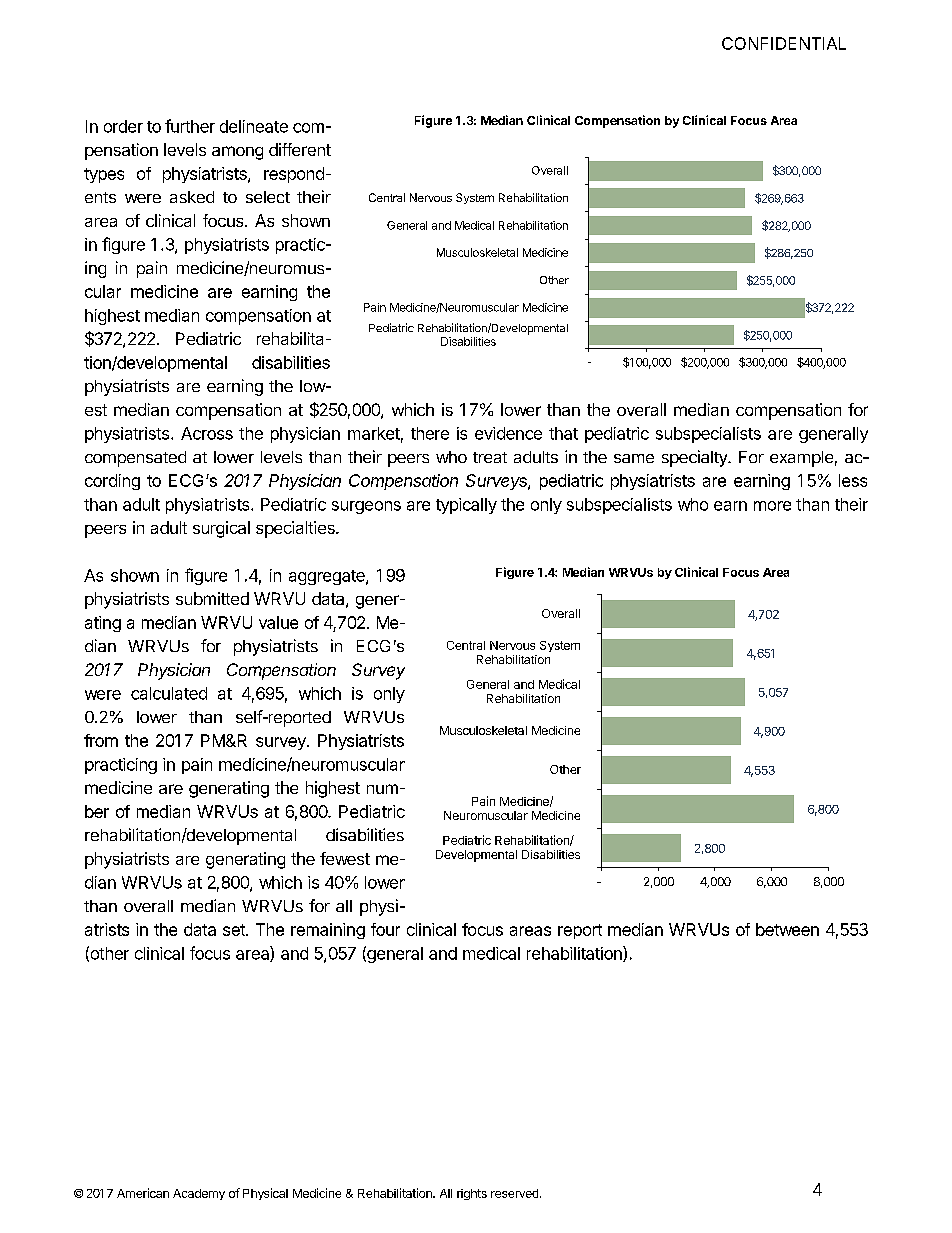  Describe the element at coordinates (300, 149) in the image. I see `different` at that location.
